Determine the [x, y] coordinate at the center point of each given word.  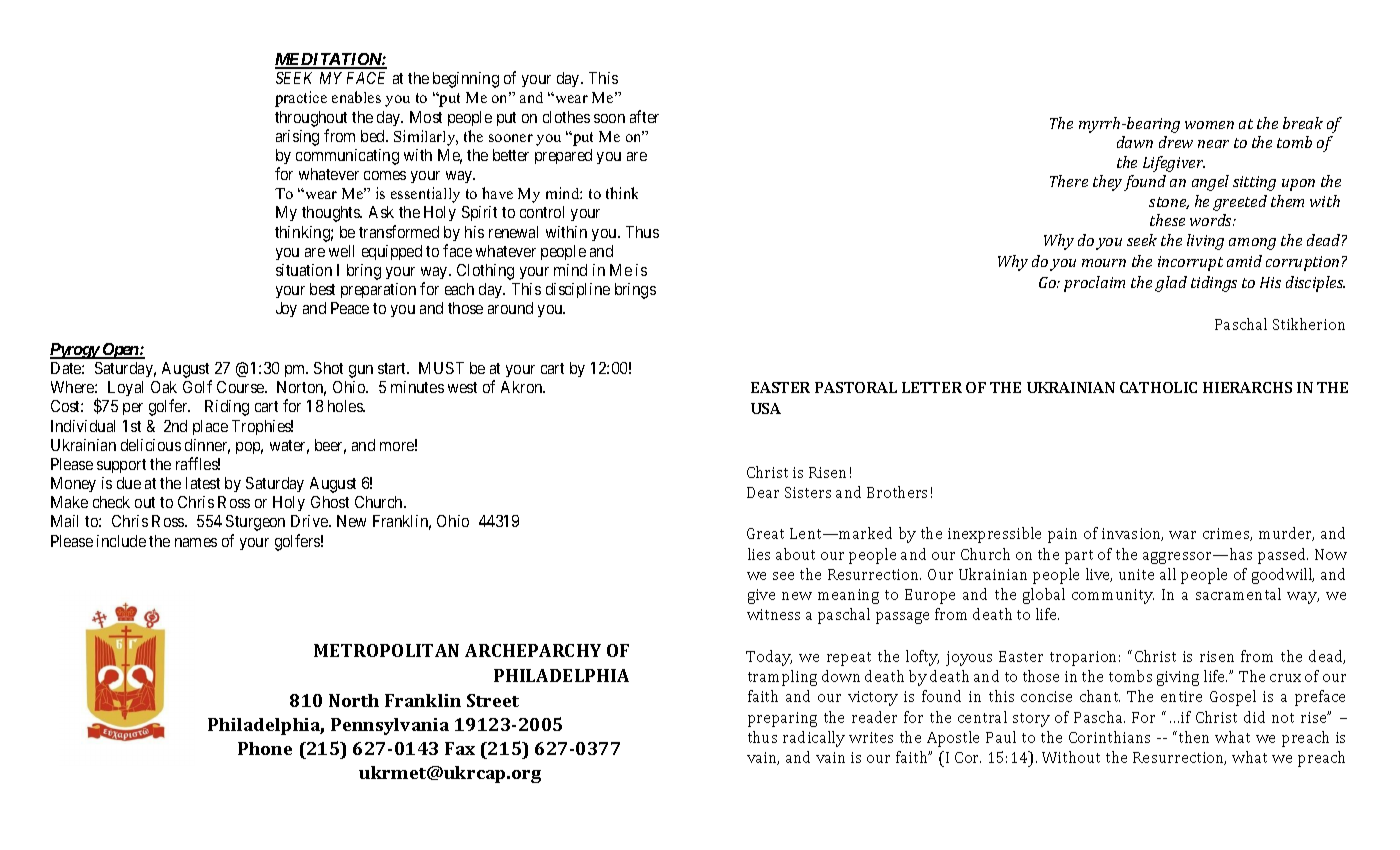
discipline [578, 290]
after [644, 116]
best [322, 289]
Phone [265, 748]
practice [301, 99]
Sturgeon [255, 523]
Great [765, 533]
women [1209, 125]
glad [1171, 284]
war [1182, 535]
